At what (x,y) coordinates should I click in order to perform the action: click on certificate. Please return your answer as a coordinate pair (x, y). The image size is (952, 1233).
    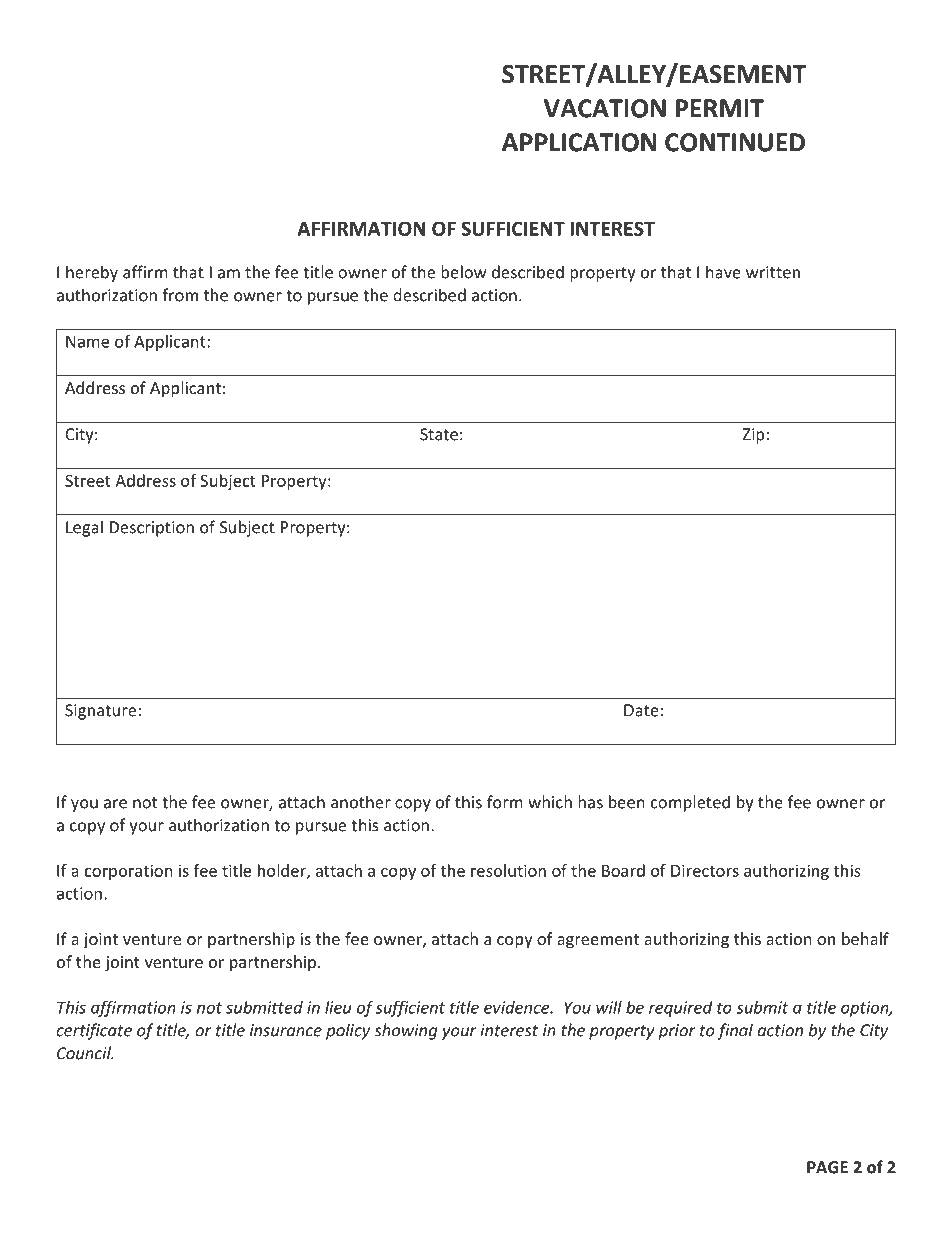
    Looking at the image, I should click on (94, 1031).
